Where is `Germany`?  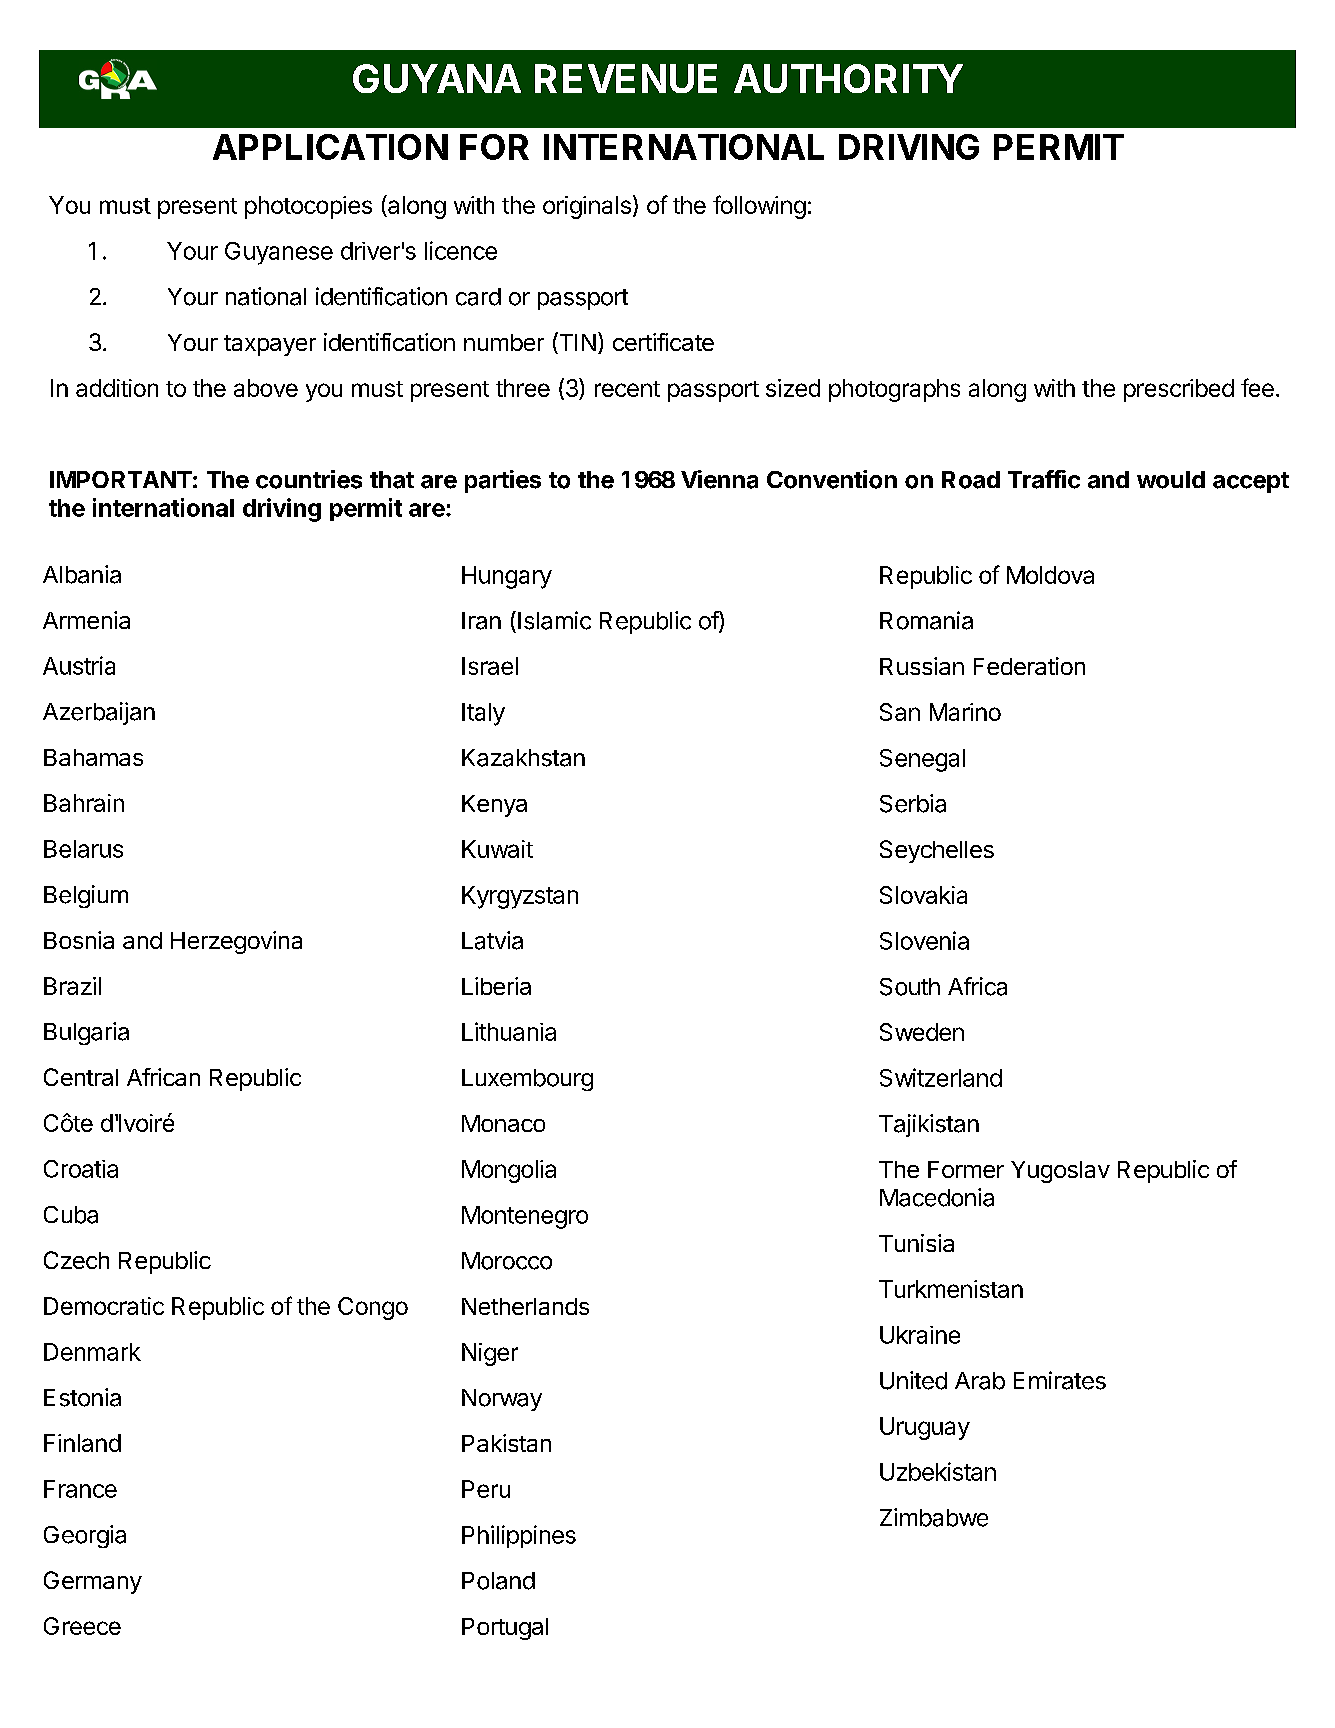 Germany is located at coordinates (93, 1582).
